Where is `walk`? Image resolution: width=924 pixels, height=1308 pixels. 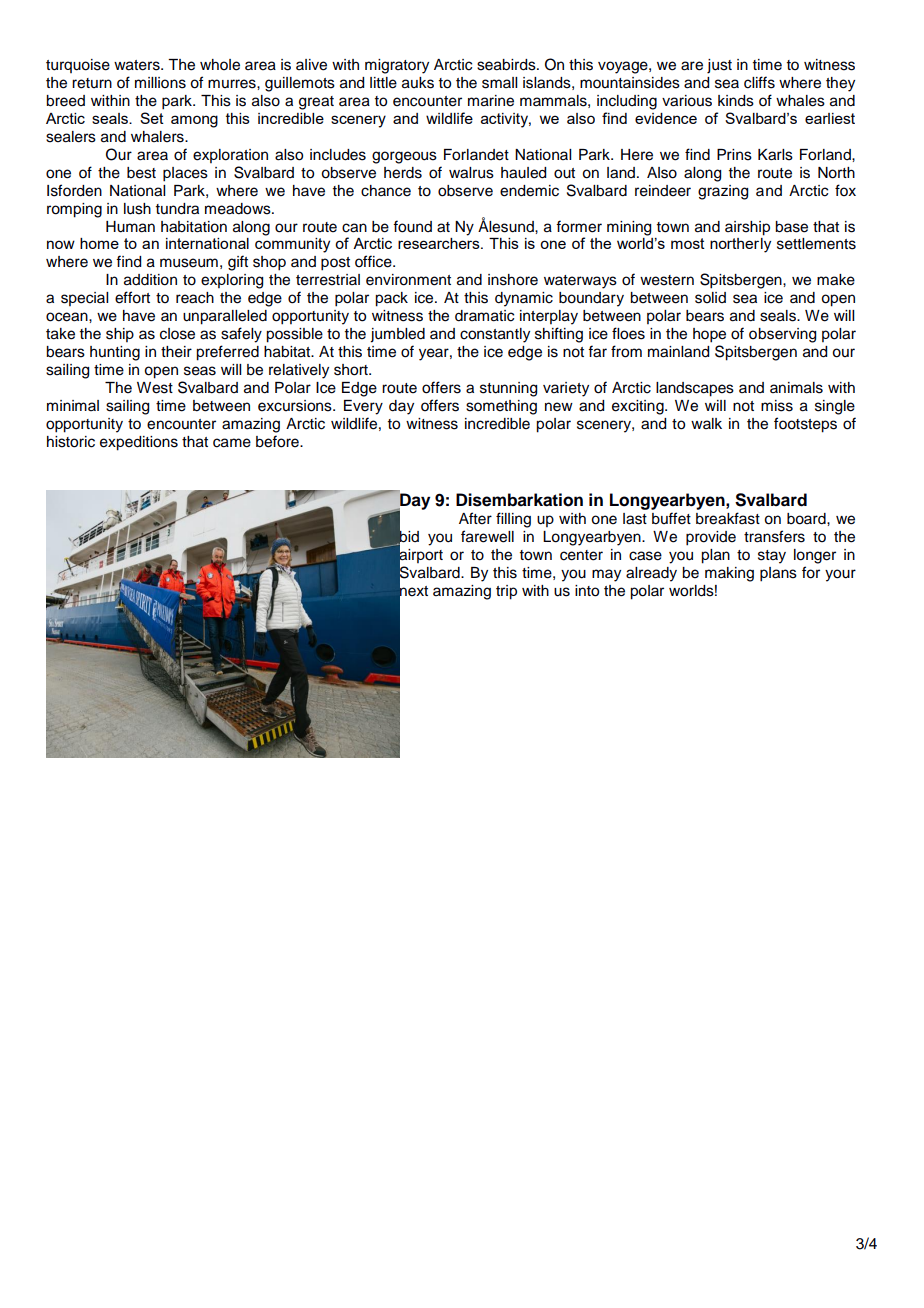
walk is located at coordinates (706, 423).
